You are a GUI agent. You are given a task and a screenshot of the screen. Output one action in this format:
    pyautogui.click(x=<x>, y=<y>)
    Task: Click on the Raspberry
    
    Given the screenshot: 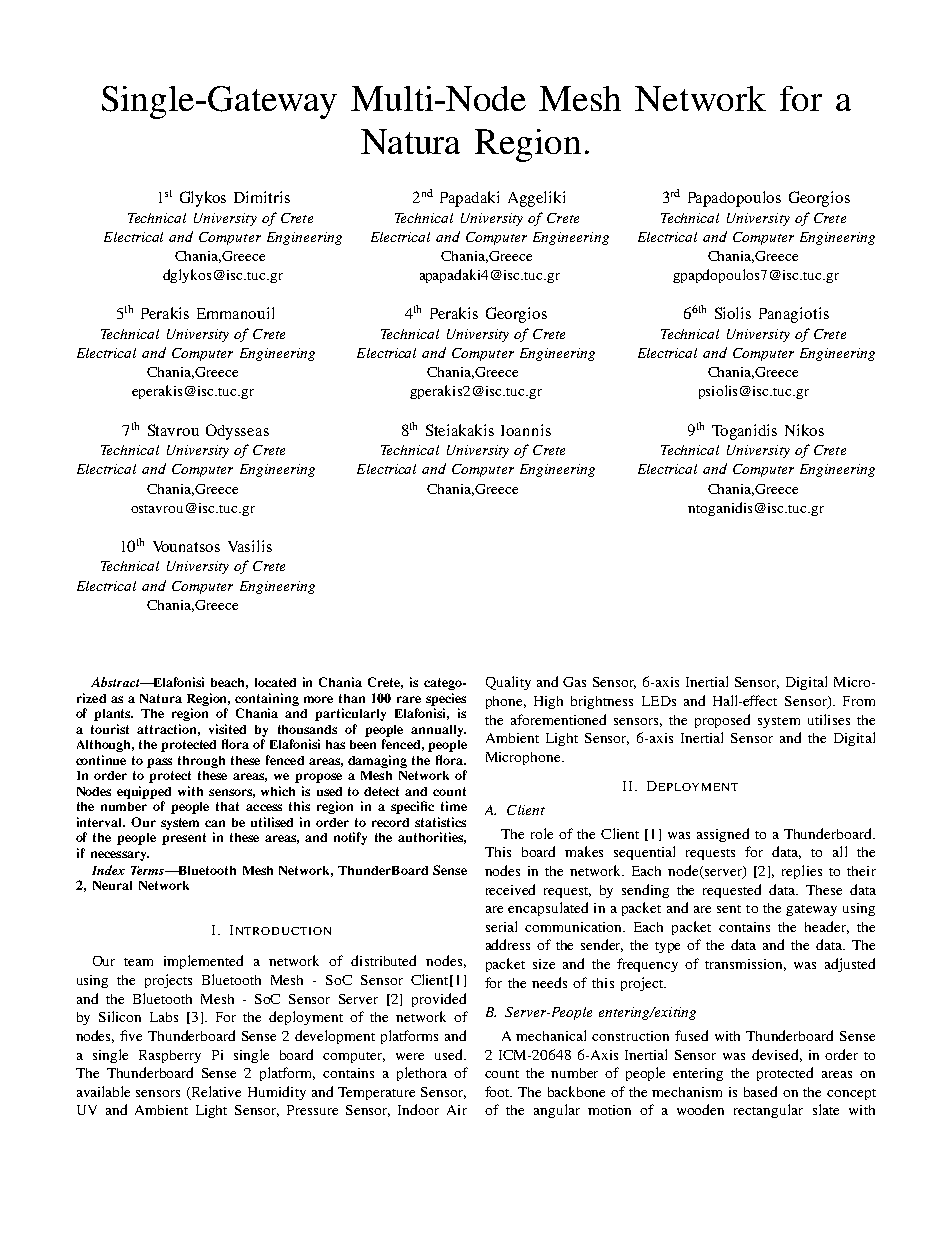 What is the action you would take?
    pyautogui.click(x=170, y=1056)
